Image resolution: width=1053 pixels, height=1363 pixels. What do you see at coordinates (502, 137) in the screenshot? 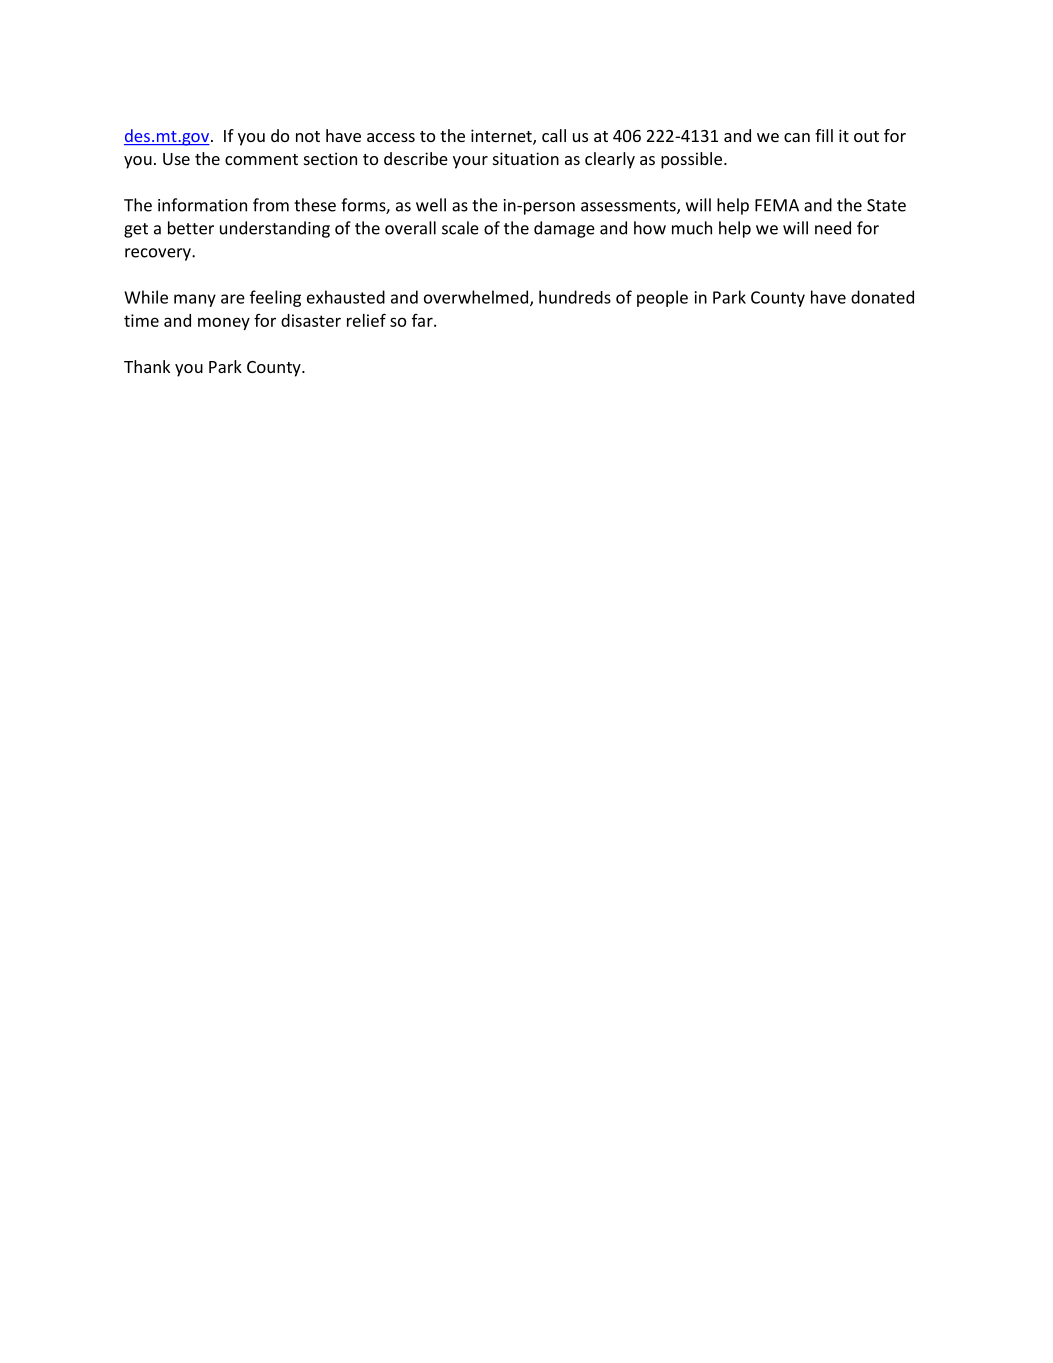
I see `internet` at bounding box center [502, 137].
